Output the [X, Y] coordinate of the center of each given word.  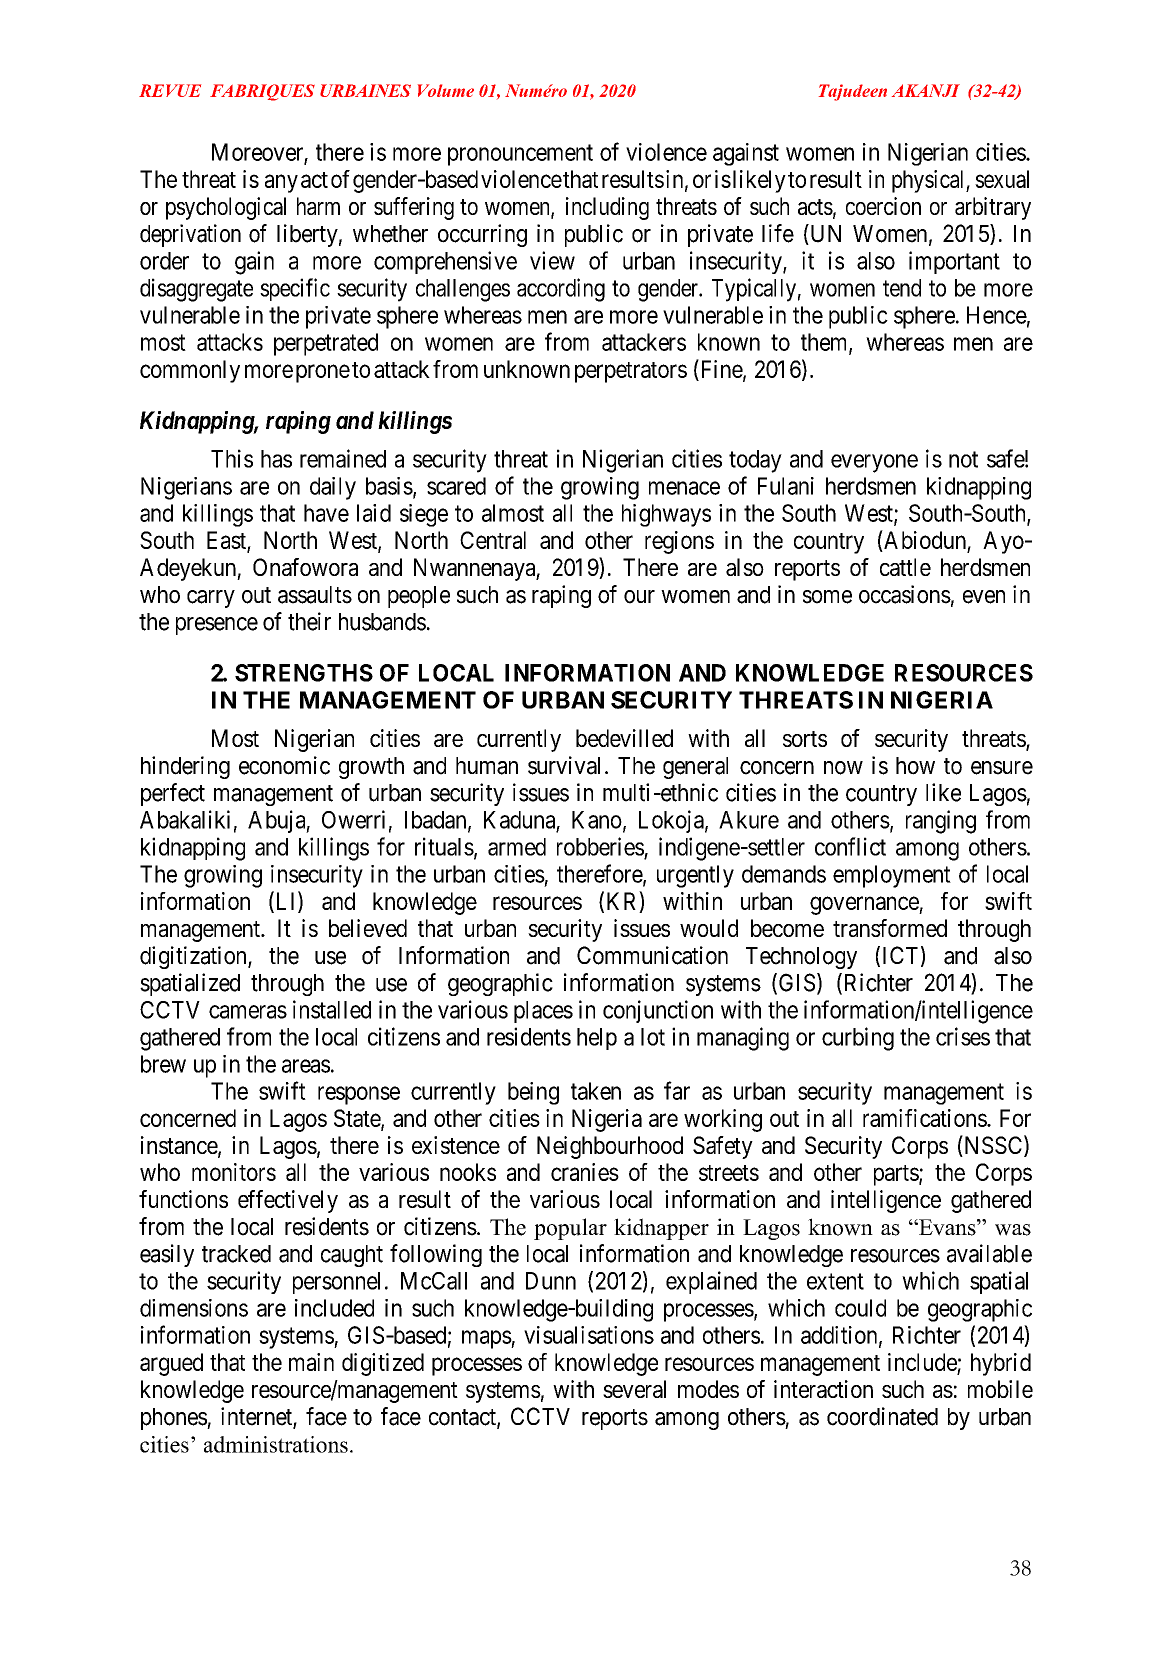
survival [564, 765]
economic [284, 765]
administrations [276, 1444]
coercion [883, 206]
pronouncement [520, 155]
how [915, 766]
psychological [226, 208]
